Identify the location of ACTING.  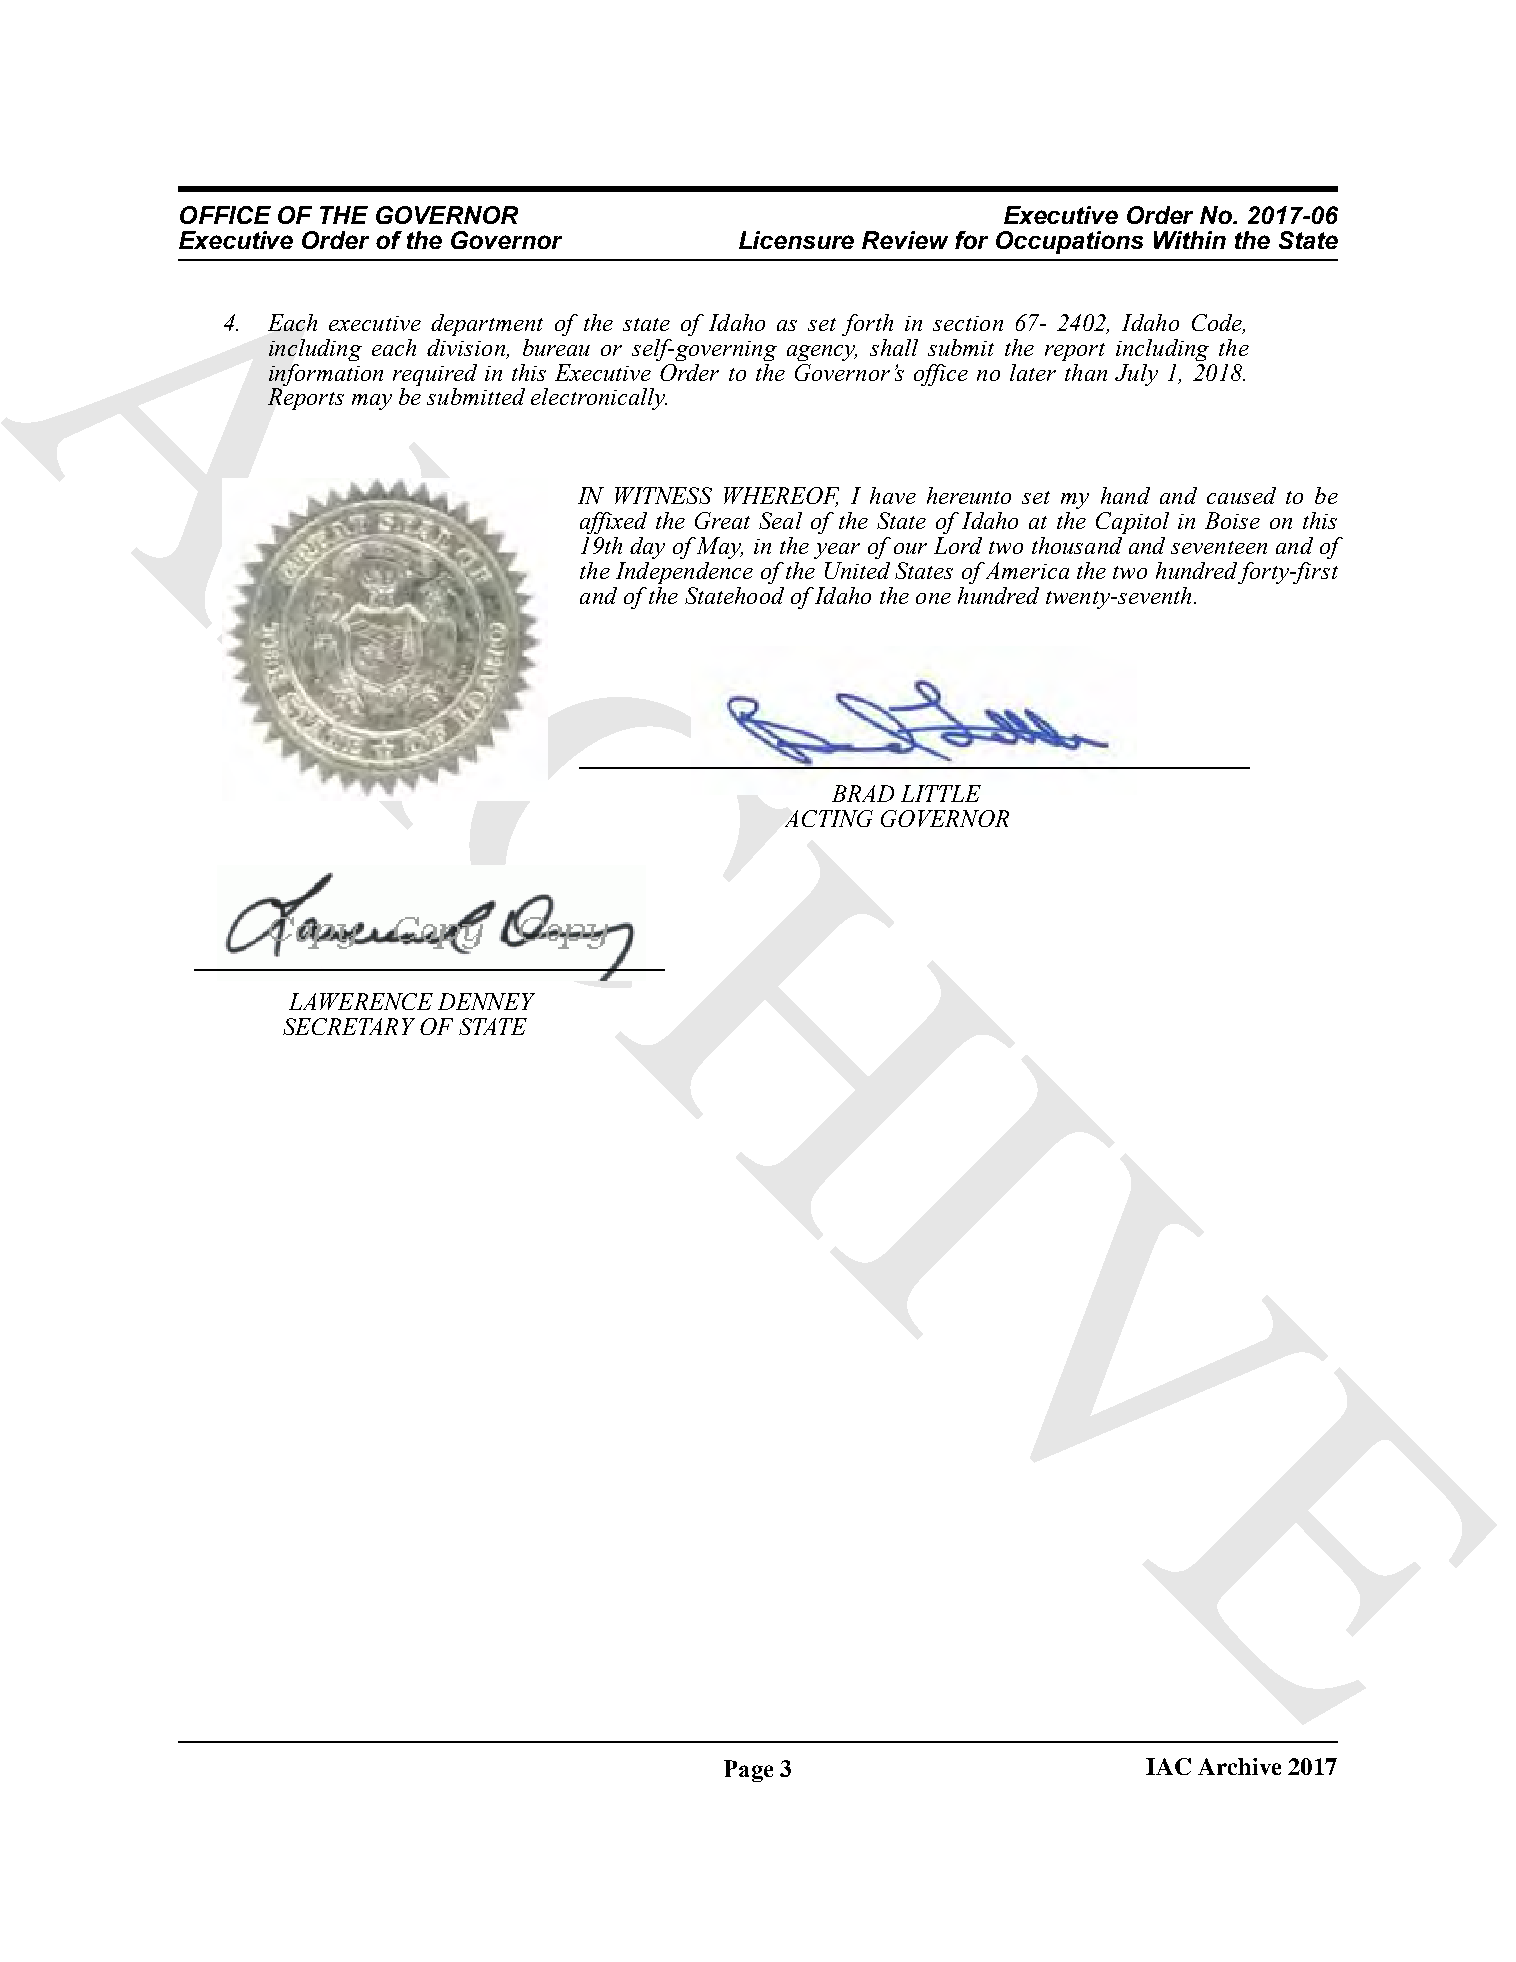
(829, 818).
